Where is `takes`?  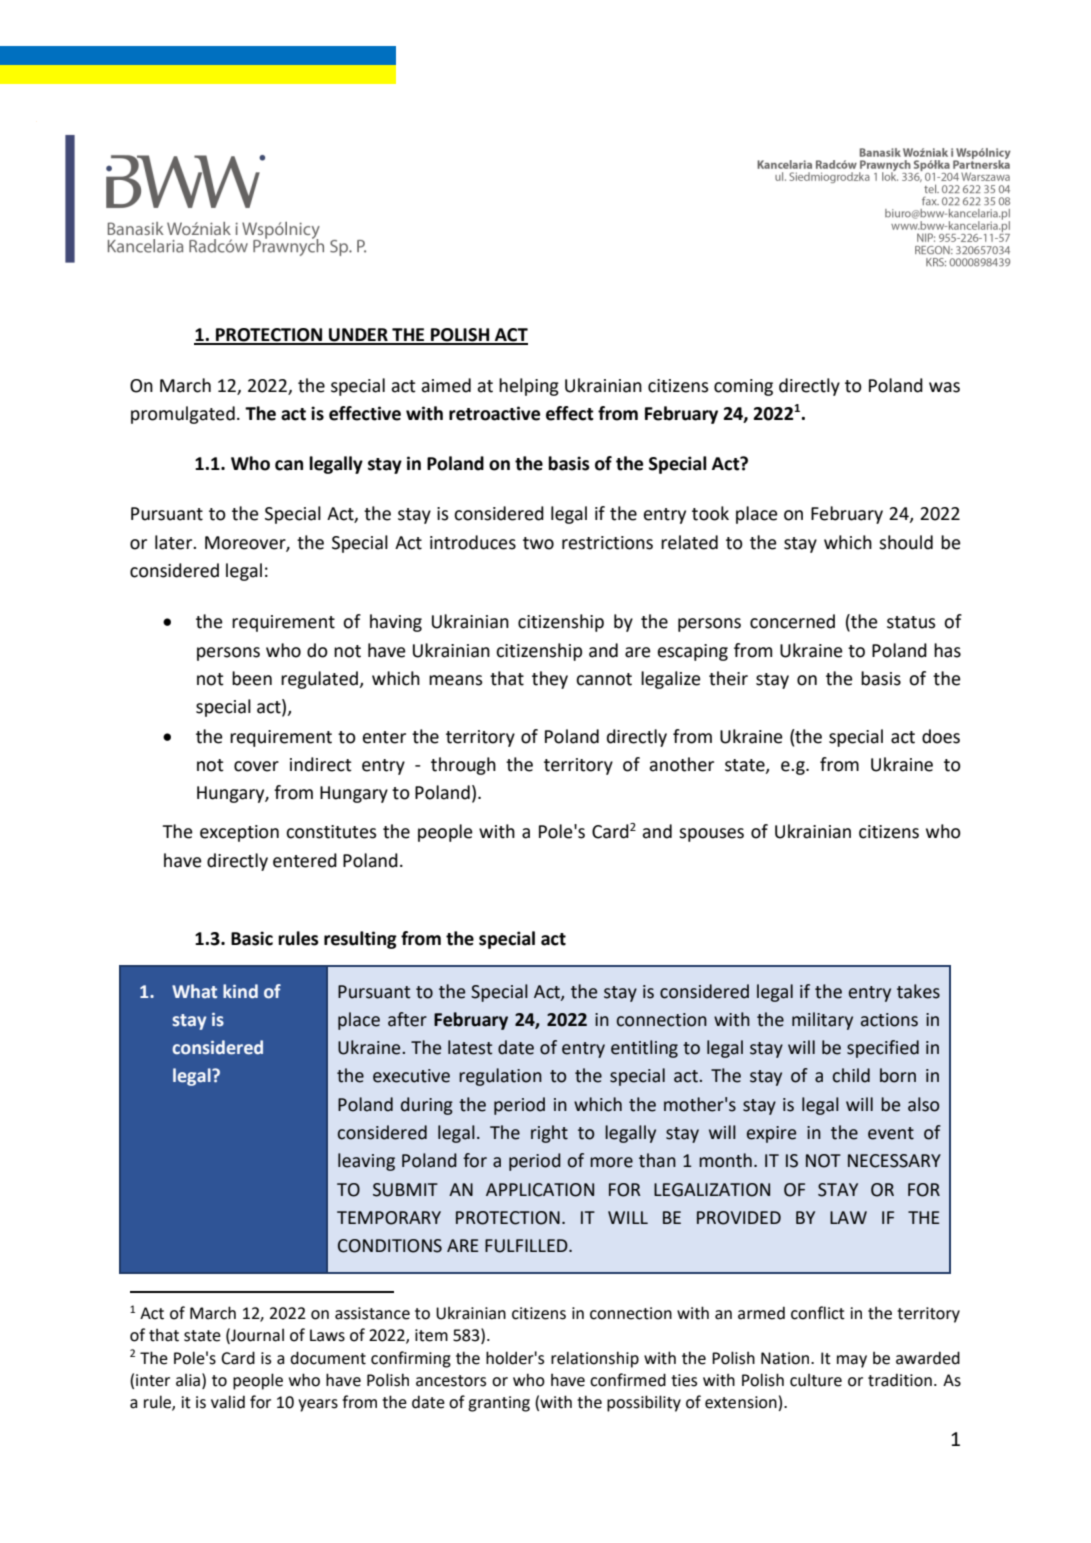 takes is located at coordinates (918, 991).
